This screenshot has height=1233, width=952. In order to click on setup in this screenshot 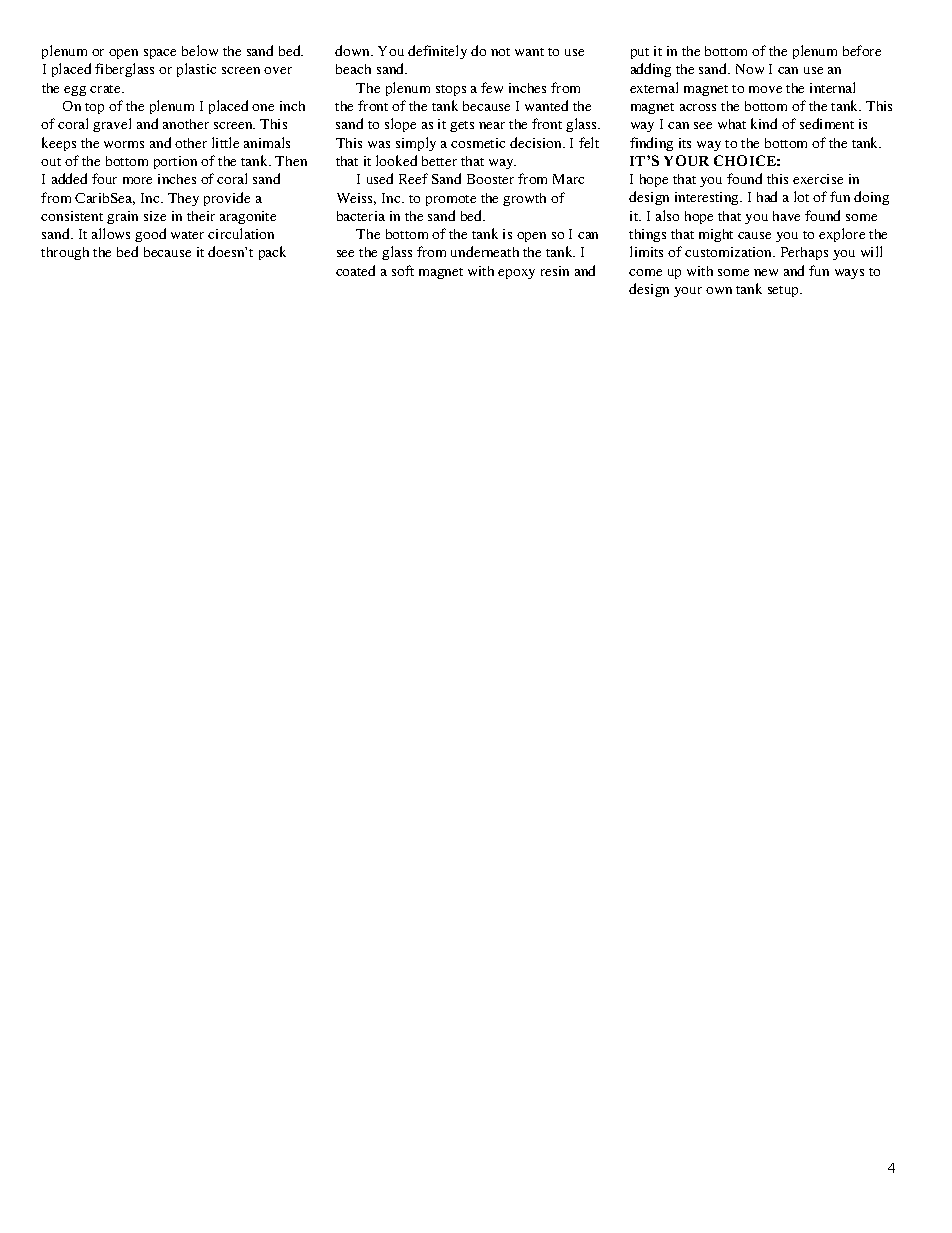, I will do `click(785, 291)`.
